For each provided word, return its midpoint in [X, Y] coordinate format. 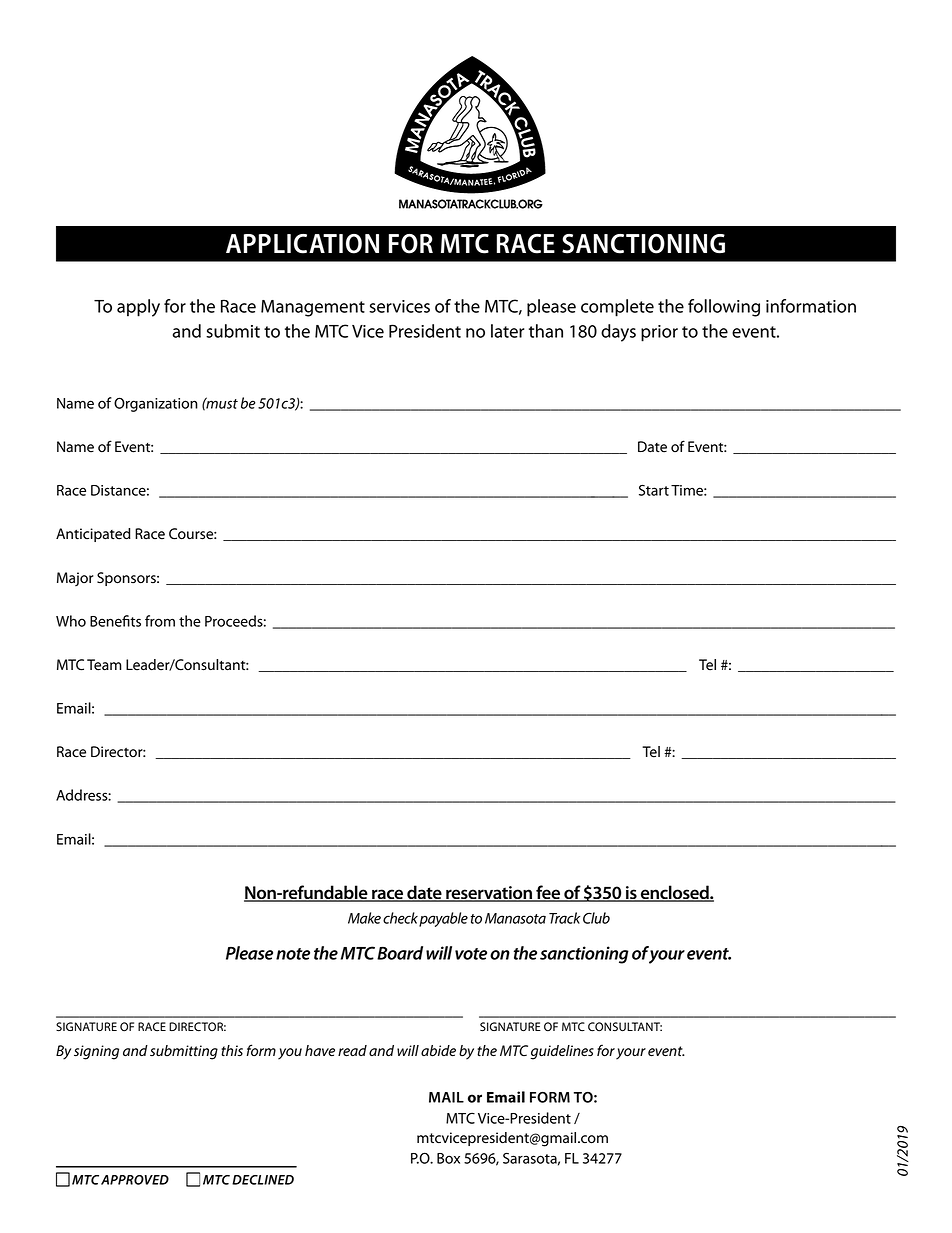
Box [448, 1158]
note [293, 954]
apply [138, 308]
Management [313, 308]
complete [617, 308]
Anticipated [93, 535]
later [508, 331]
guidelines [562, 1052]
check [400, 918]
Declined [263, 1180]
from [160, 621]
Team [104, 665]
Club [596, 918]
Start [654, 490]
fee [548, 893]
